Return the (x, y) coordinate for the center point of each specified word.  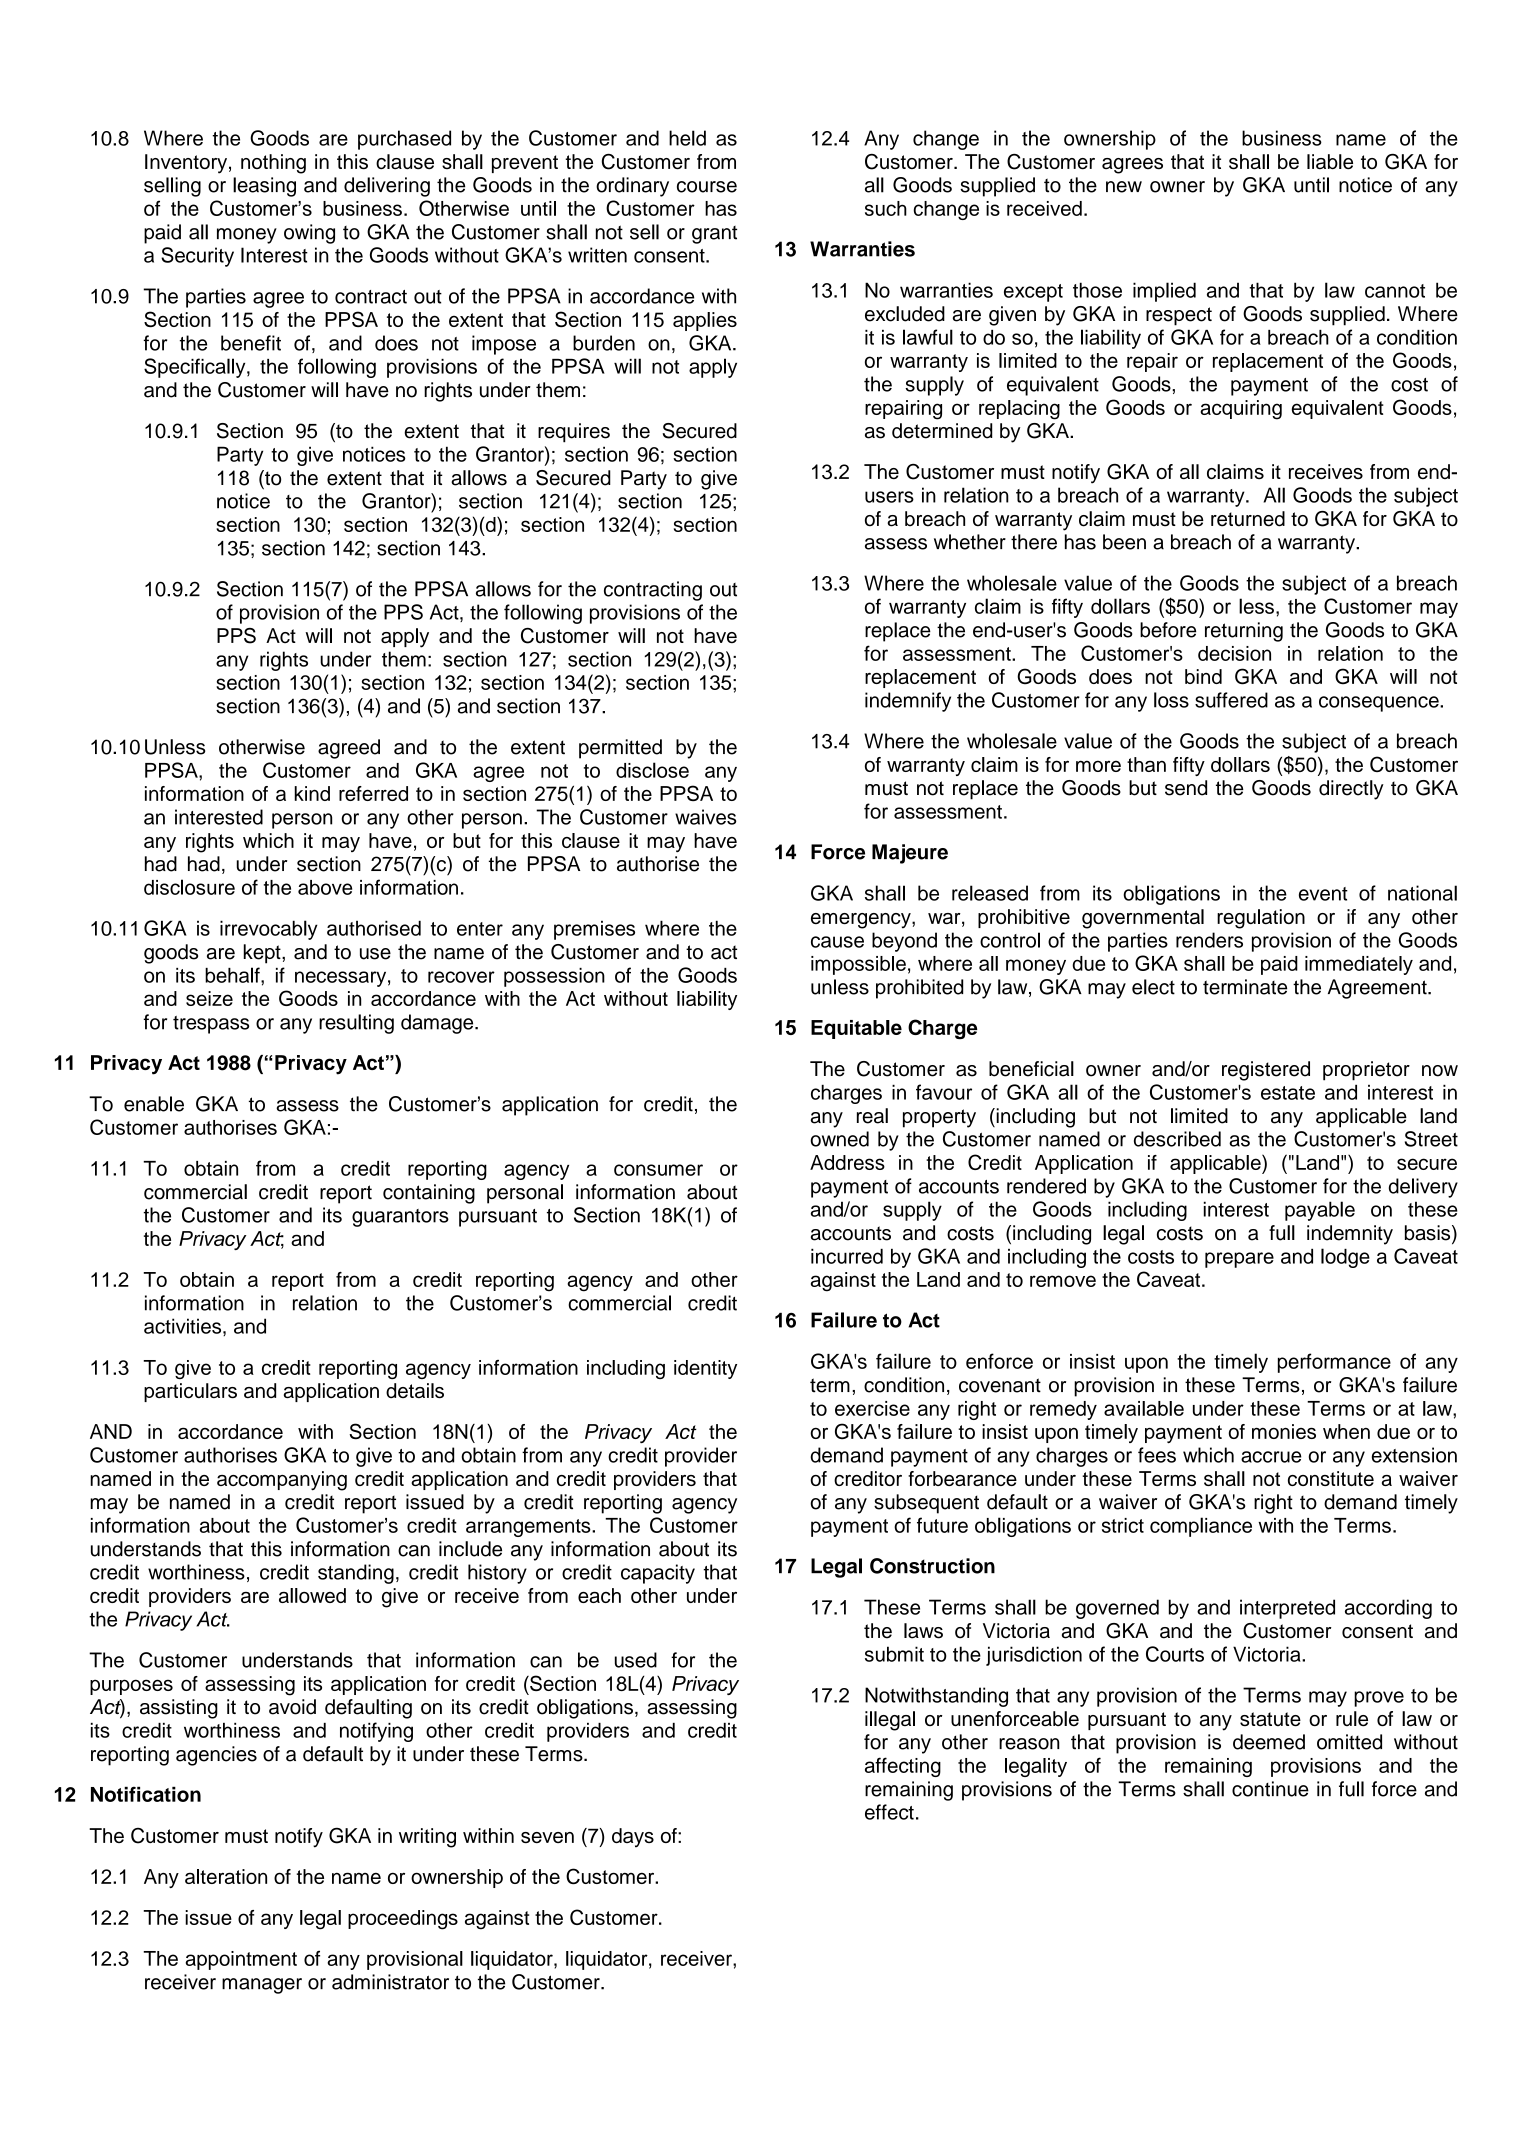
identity (705, 1369)
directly (1351, 790)
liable (1330, 162)
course (707, 187)
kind (312, 793)
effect (889, 1812)
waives (706, 817)
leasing (264, 187)
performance (1334, 1363)
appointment (241, 1960)
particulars (190, 1392)
